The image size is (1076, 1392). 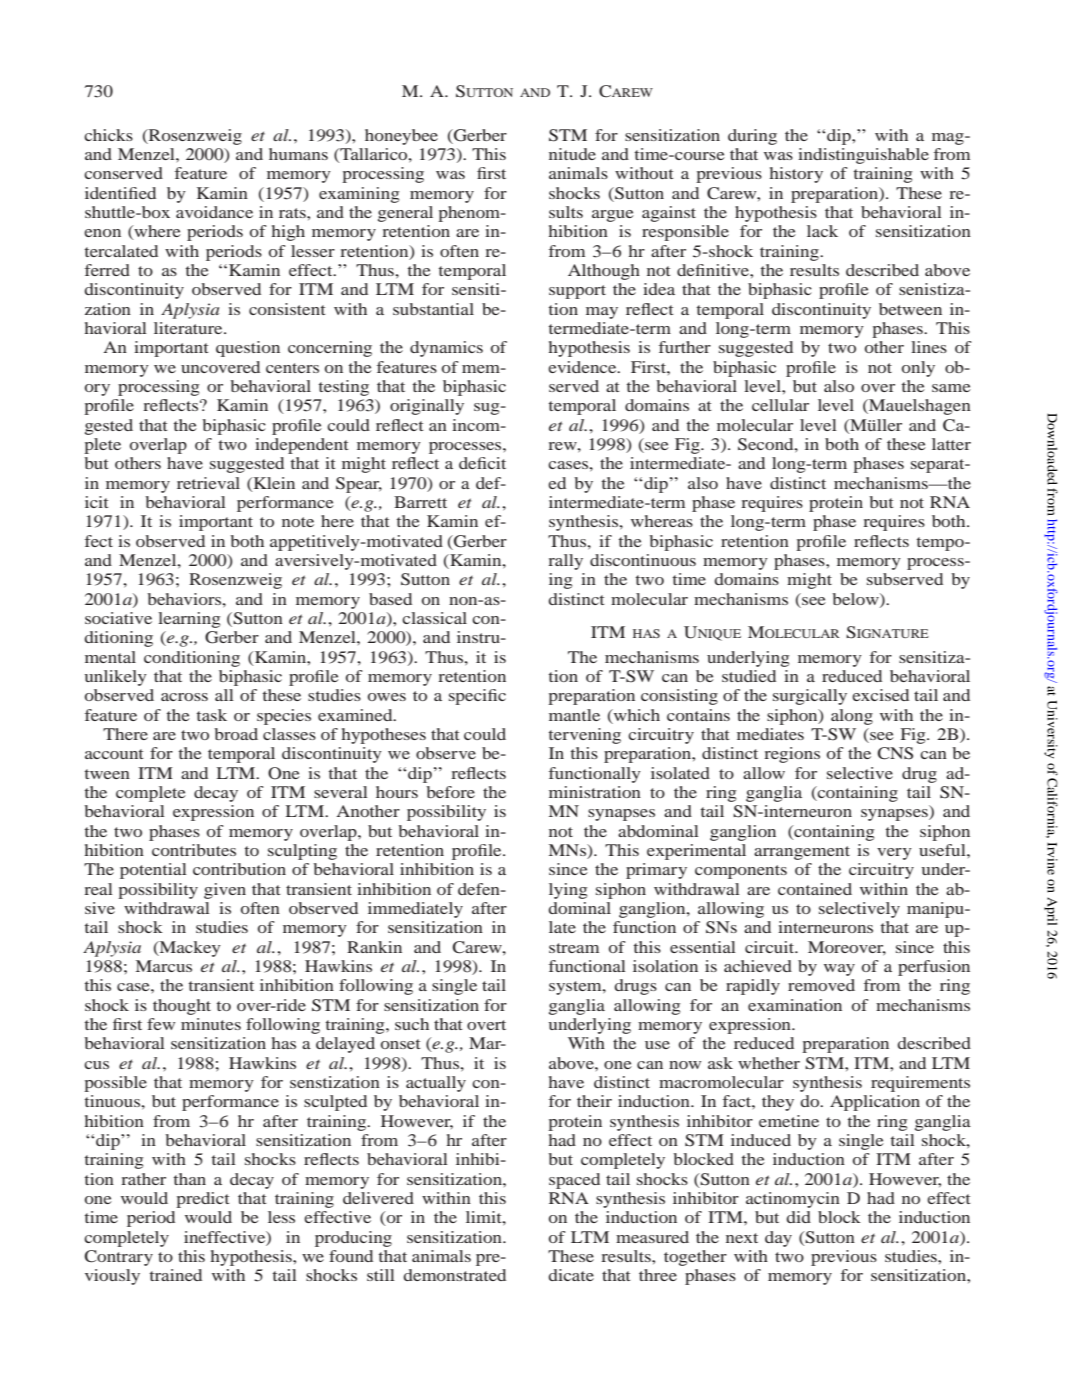 What do you see at coordinates (427, 407) in the page?
I see `originally` at bounding box center [427, 407].
